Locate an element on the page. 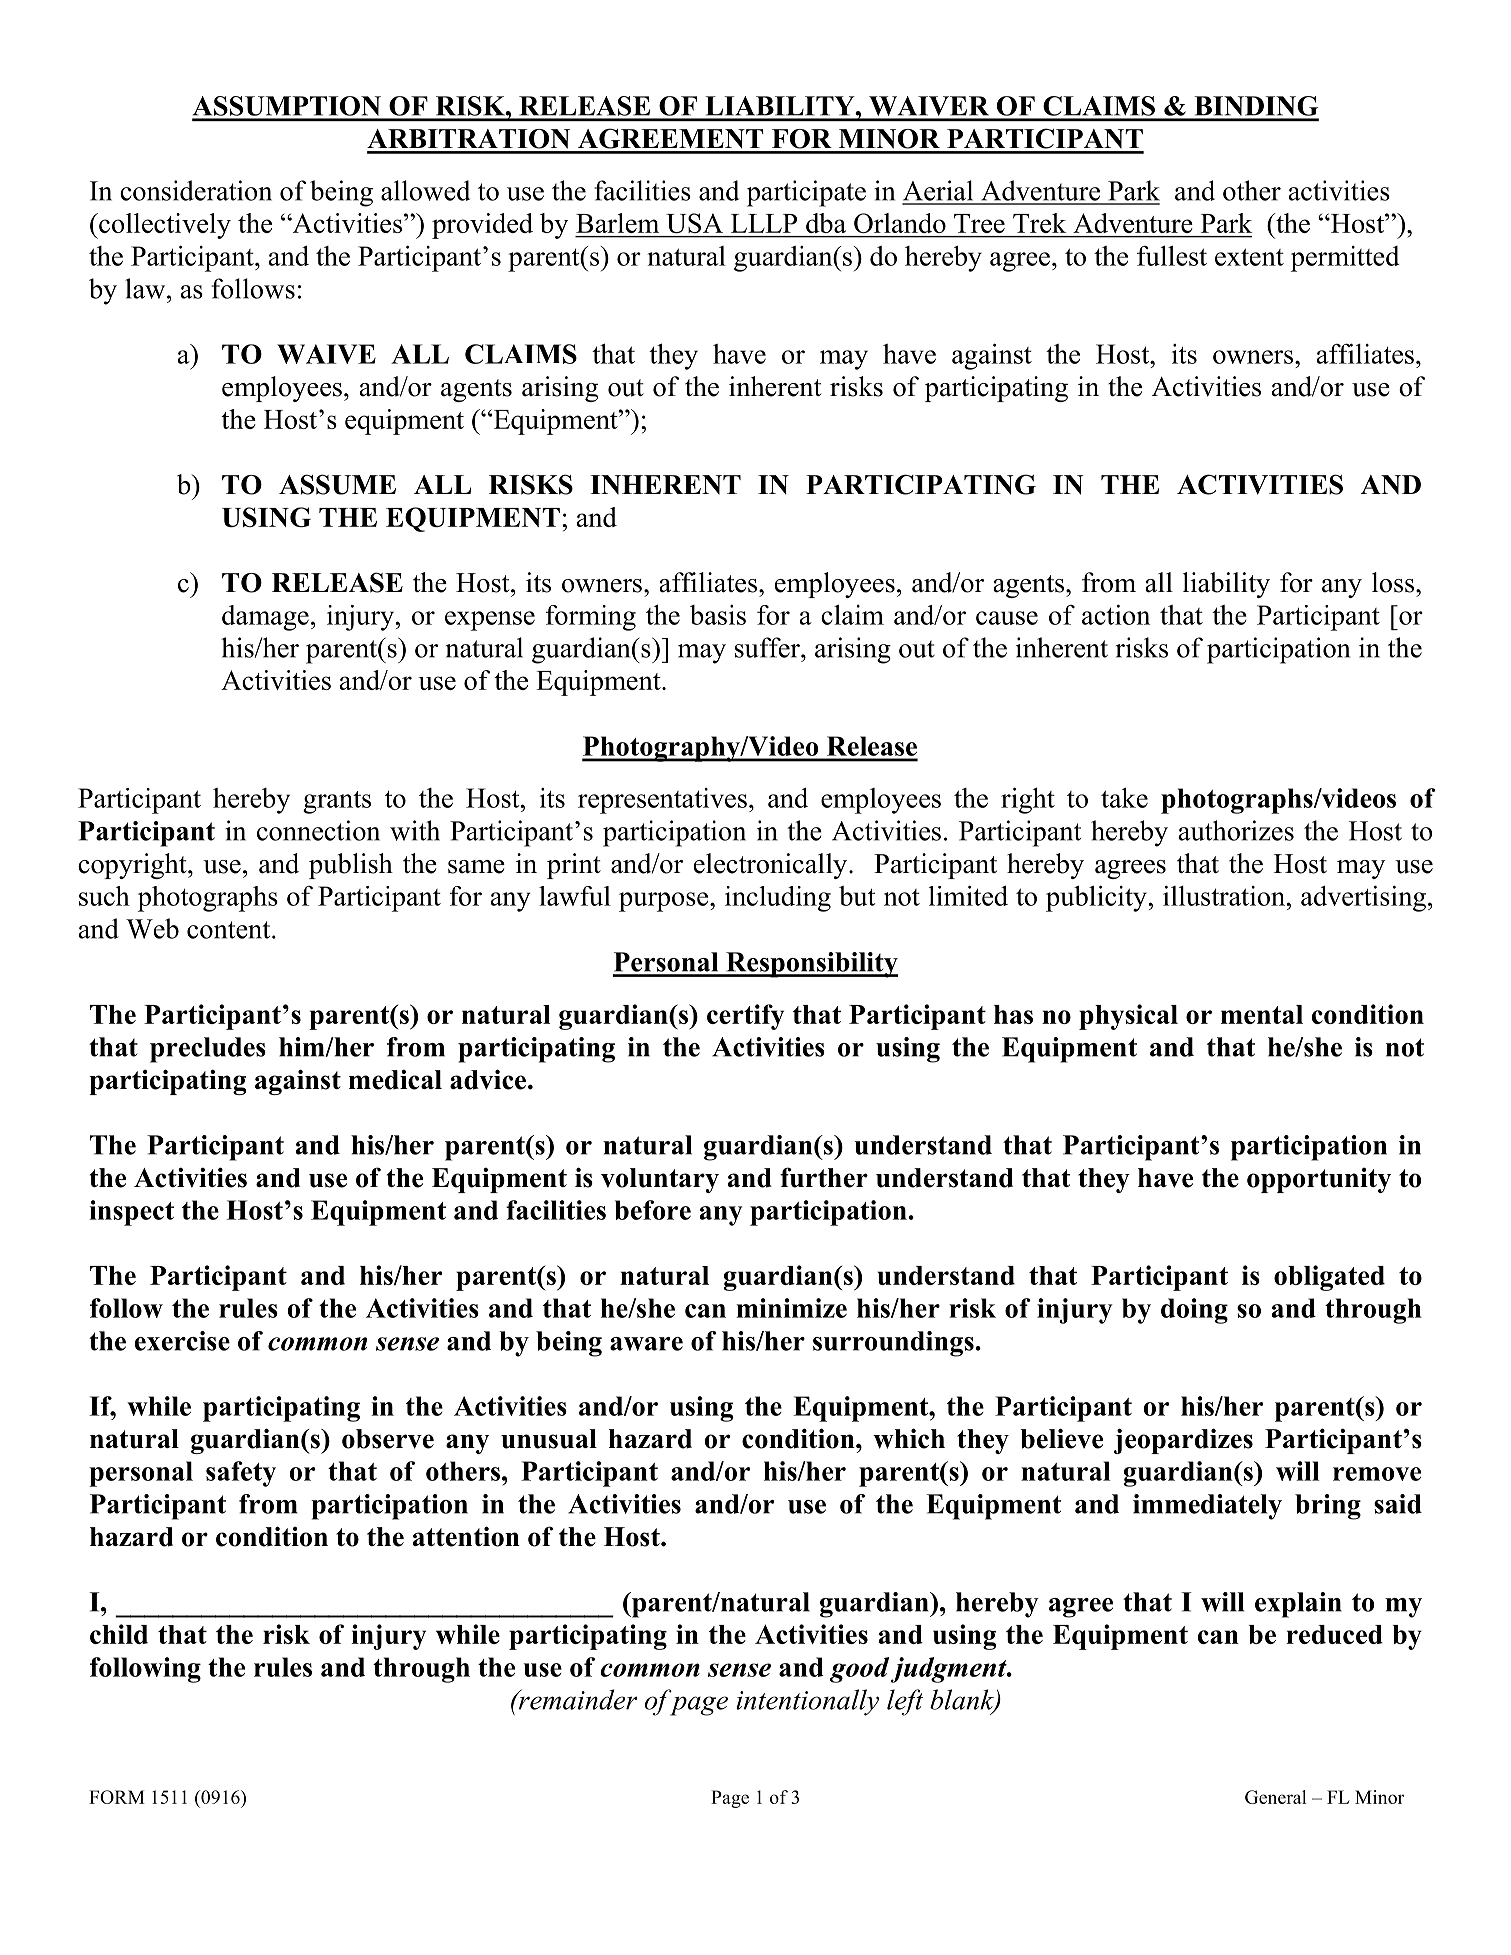  damage is located at coordinates (265, 618).
